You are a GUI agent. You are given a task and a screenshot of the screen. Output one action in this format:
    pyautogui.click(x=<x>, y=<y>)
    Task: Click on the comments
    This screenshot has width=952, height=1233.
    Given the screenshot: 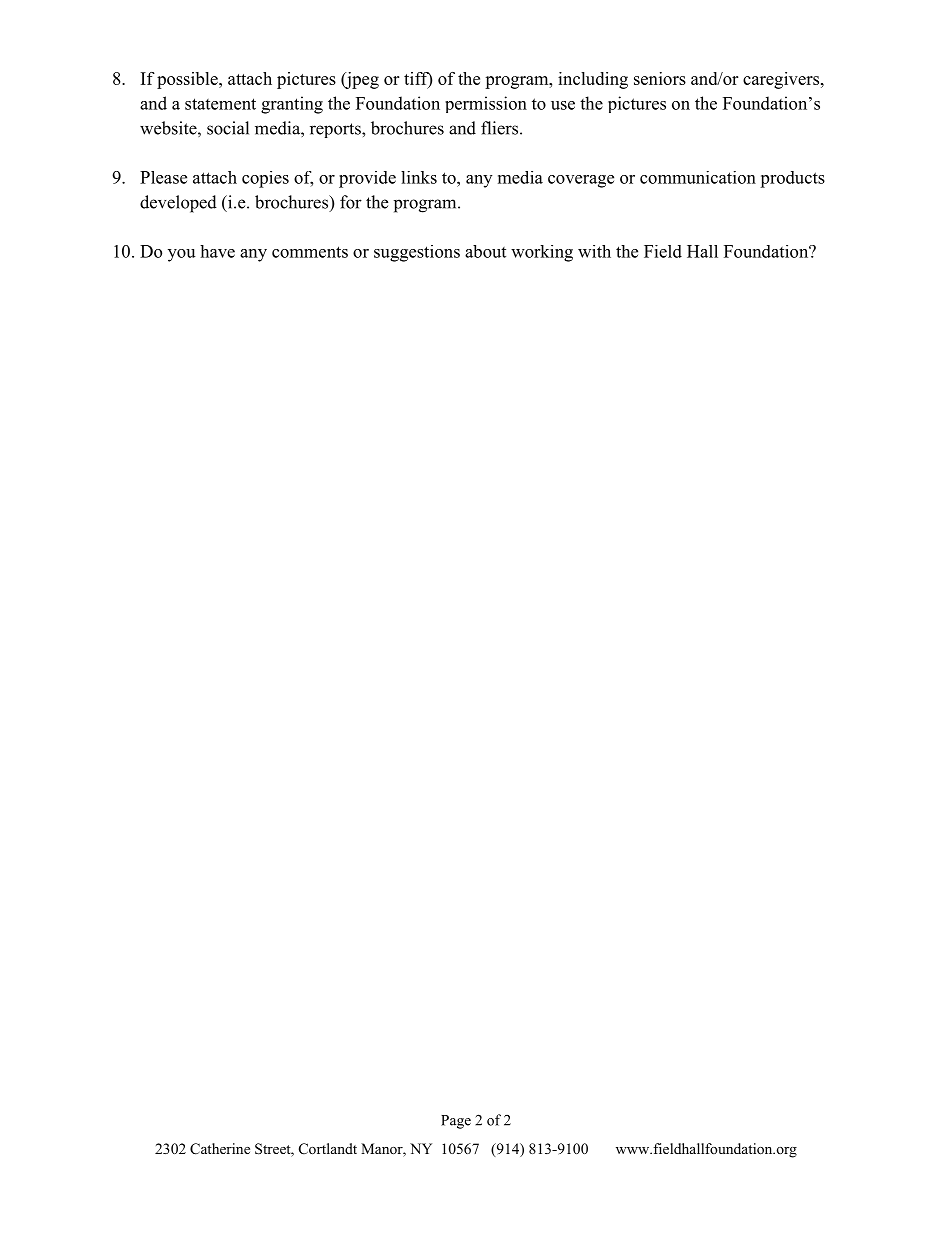 What is the action you would take?
    pyautogui.click(x=310, y=252)
